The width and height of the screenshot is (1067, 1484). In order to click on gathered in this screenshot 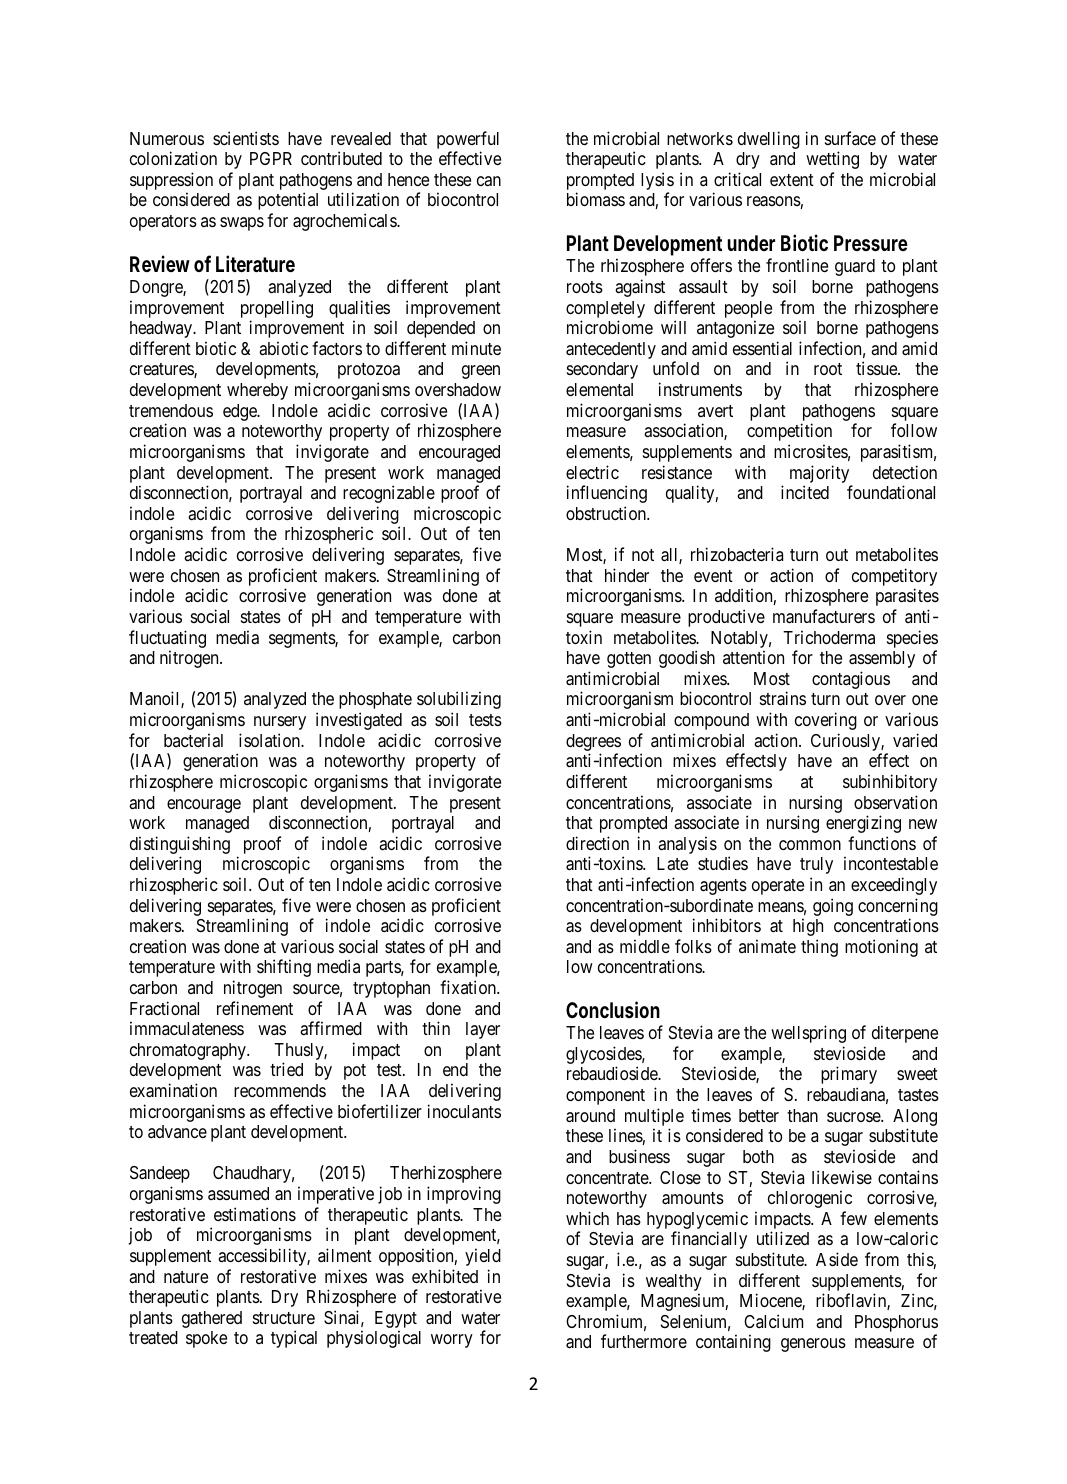, I will do `click(212, 1319)`.
